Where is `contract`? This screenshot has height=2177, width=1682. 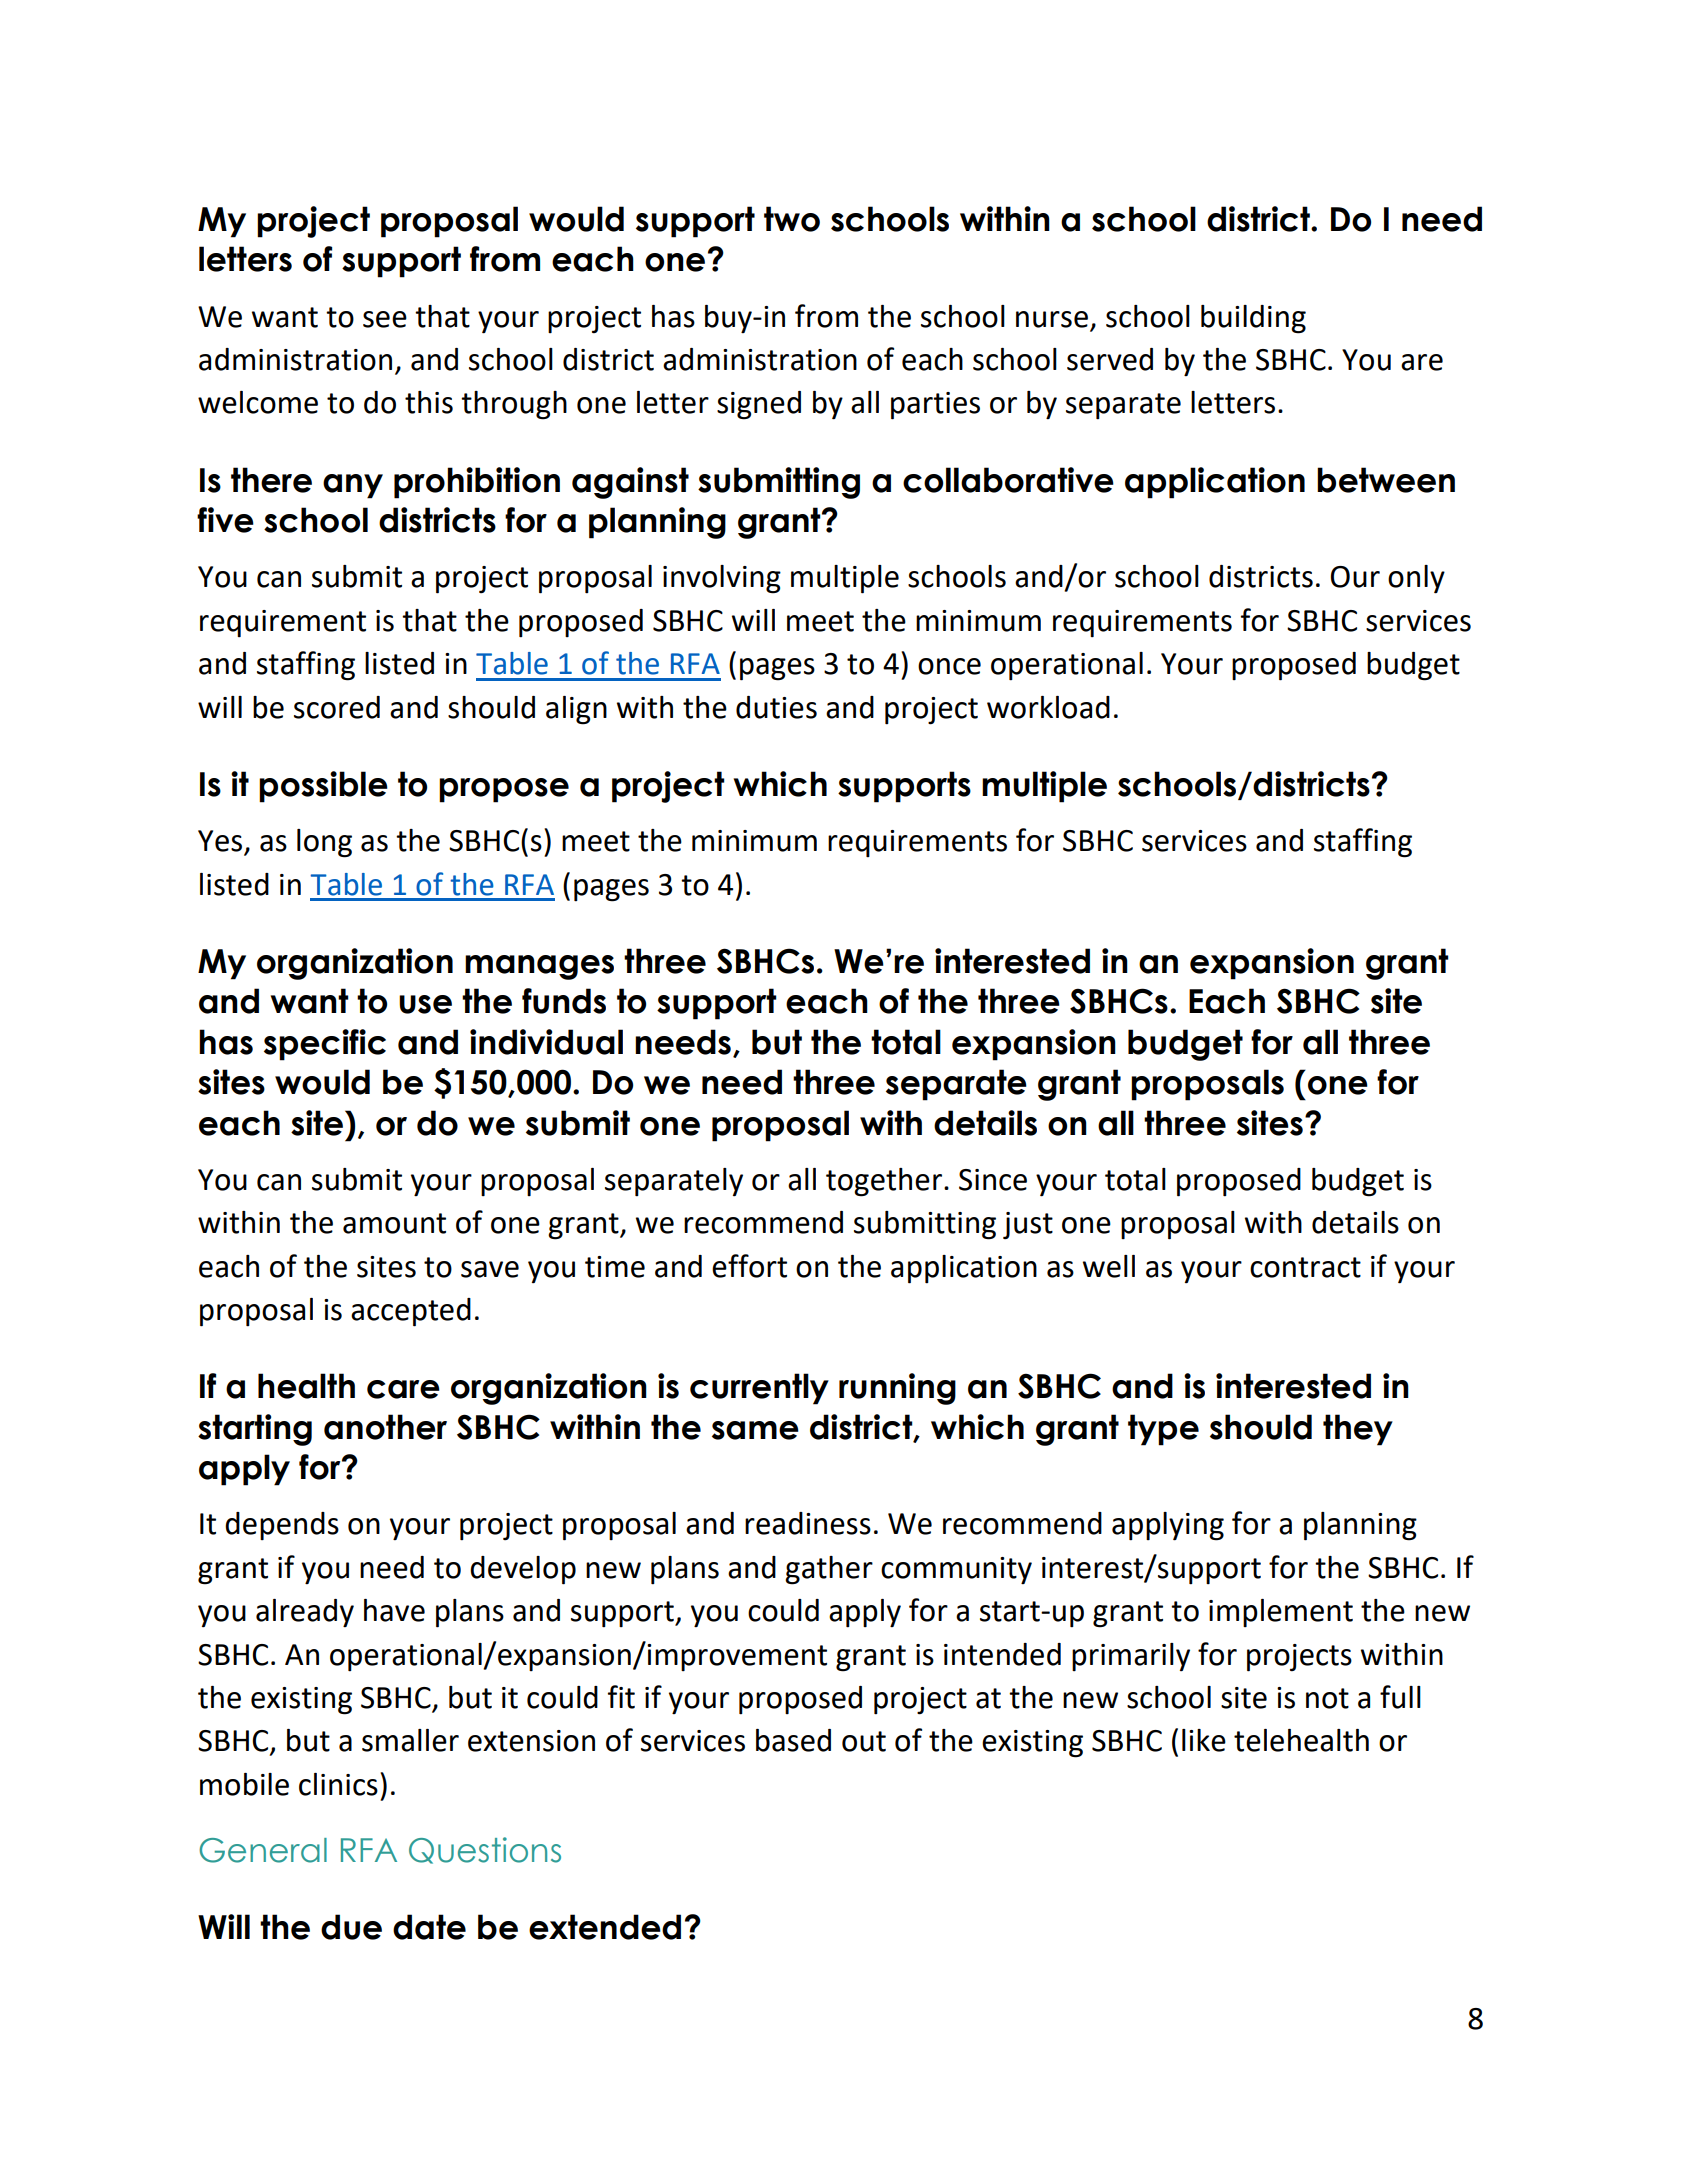
contract is located at coordinates (1305, 1267).
